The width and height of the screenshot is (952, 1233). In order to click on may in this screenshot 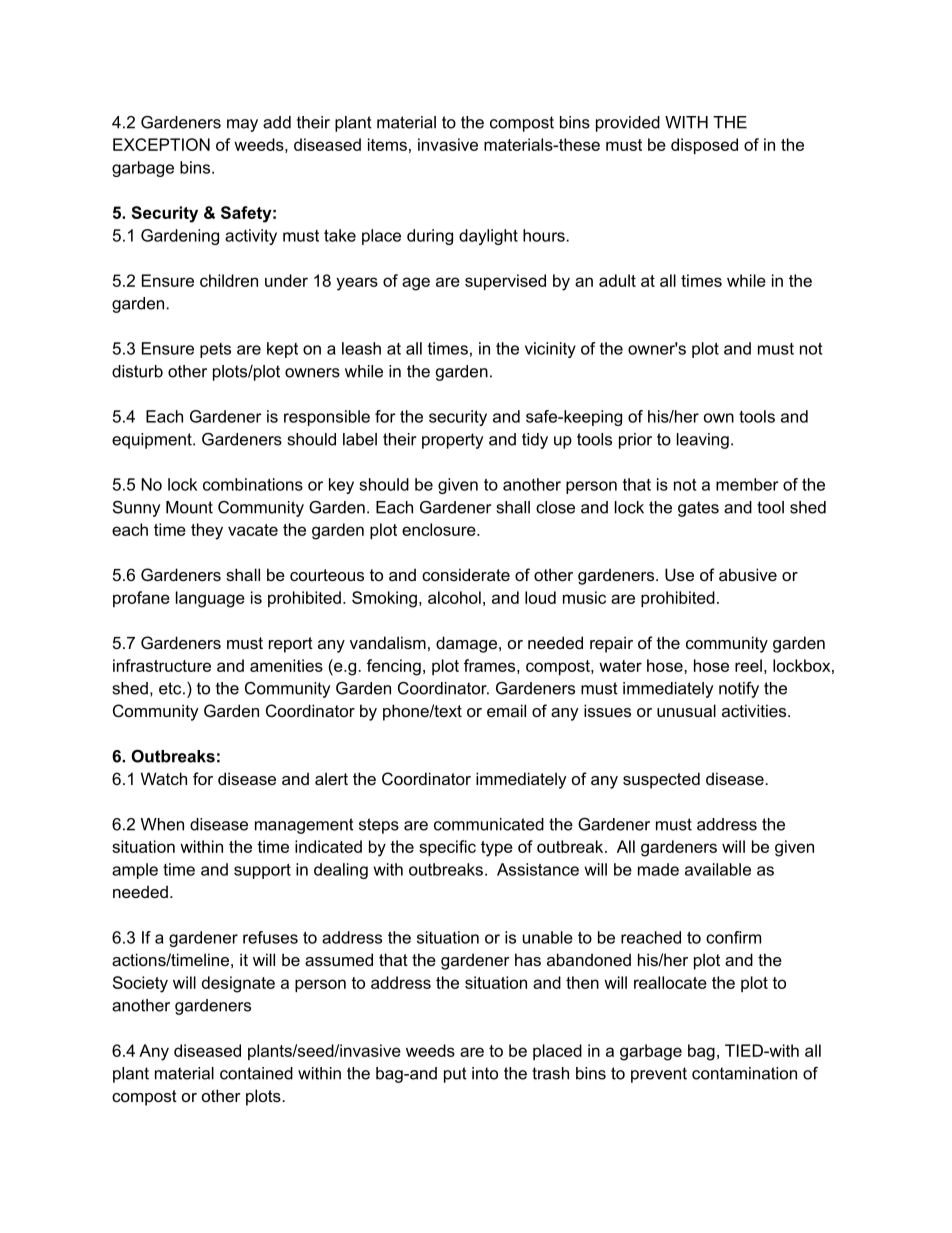, I will do `click(242, 125)`.
